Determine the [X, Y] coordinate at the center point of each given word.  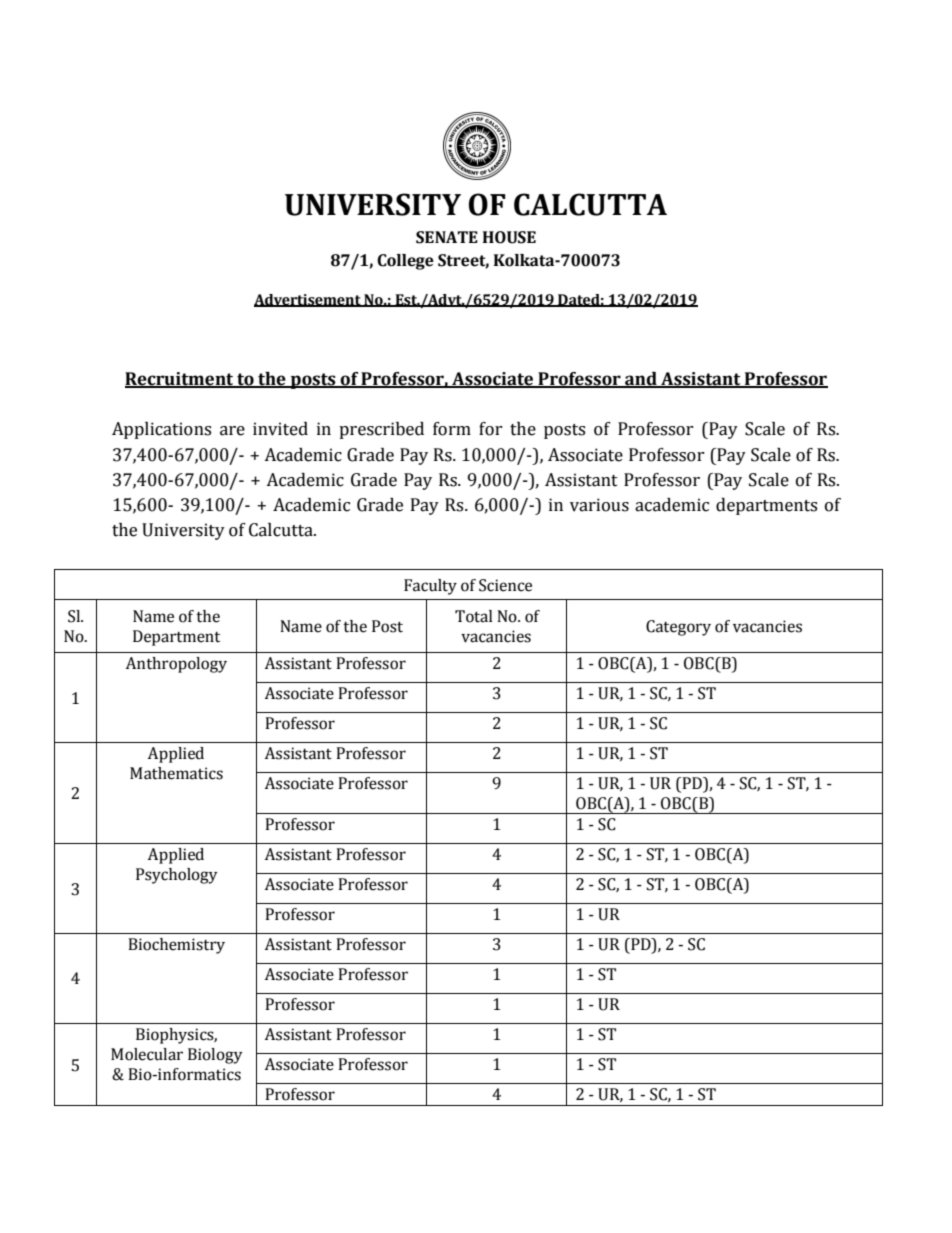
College [405, 262]
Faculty [430, 587]
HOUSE [509, 237]
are [232, 431]
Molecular [147, 1054]
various [599, 505]
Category [678, 628]
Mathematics [176, 773]
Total [474, 616]
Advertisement [308, 300]
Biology [215, 1056]
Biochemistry [176, 946]
